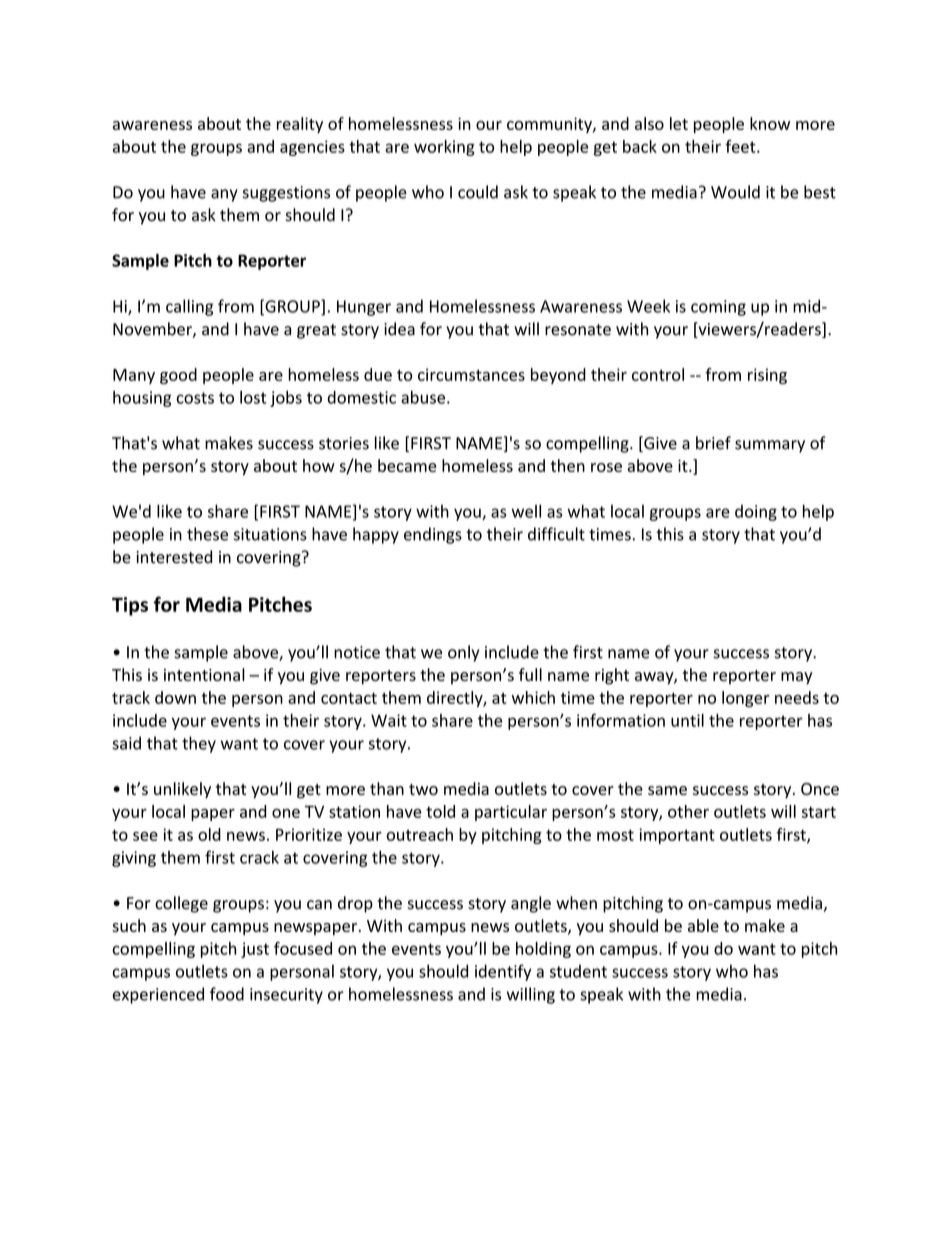  I want to click on good, so click(178, 376).
